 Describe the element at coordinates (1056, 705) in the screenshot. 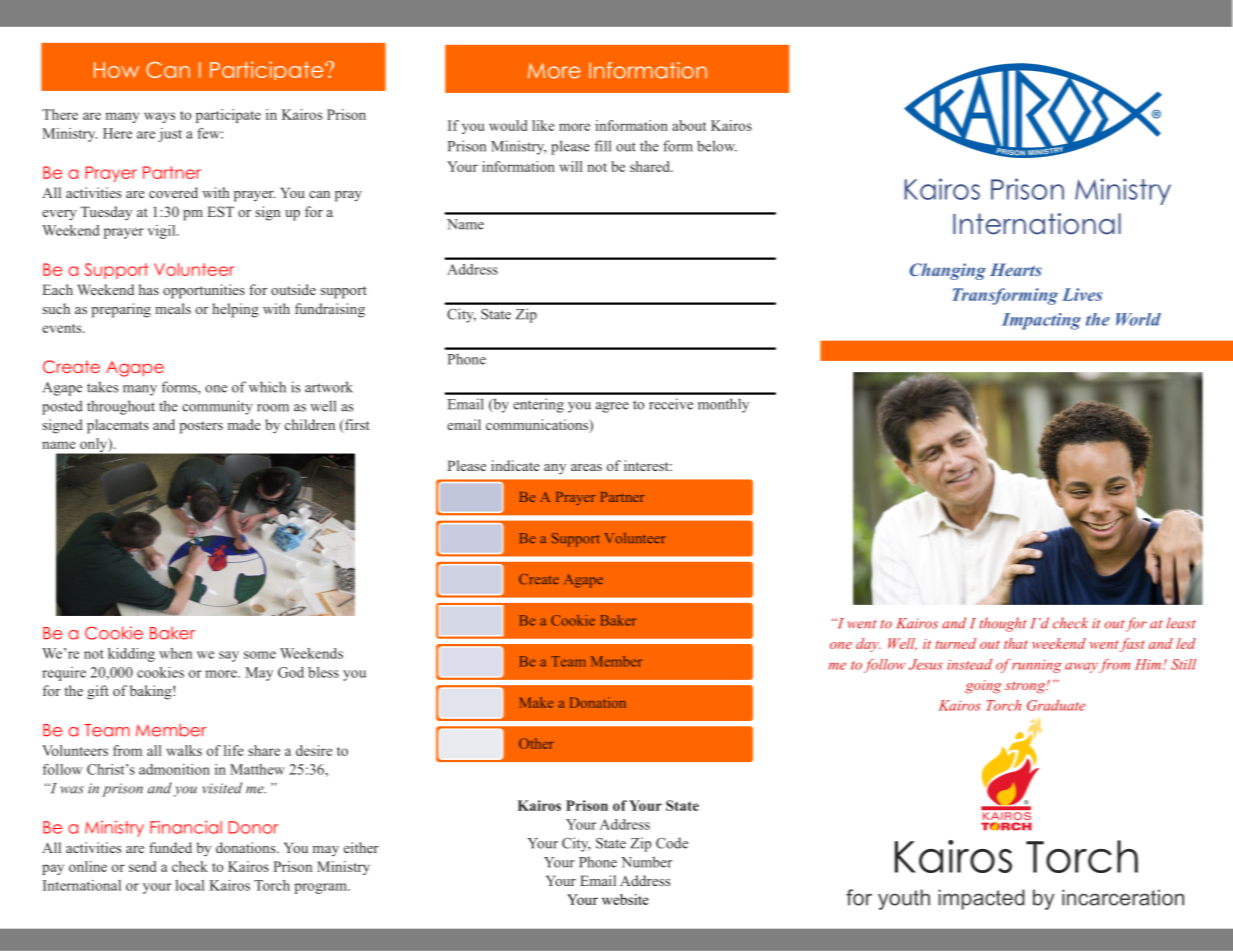

I see `Graduate` at that location.
